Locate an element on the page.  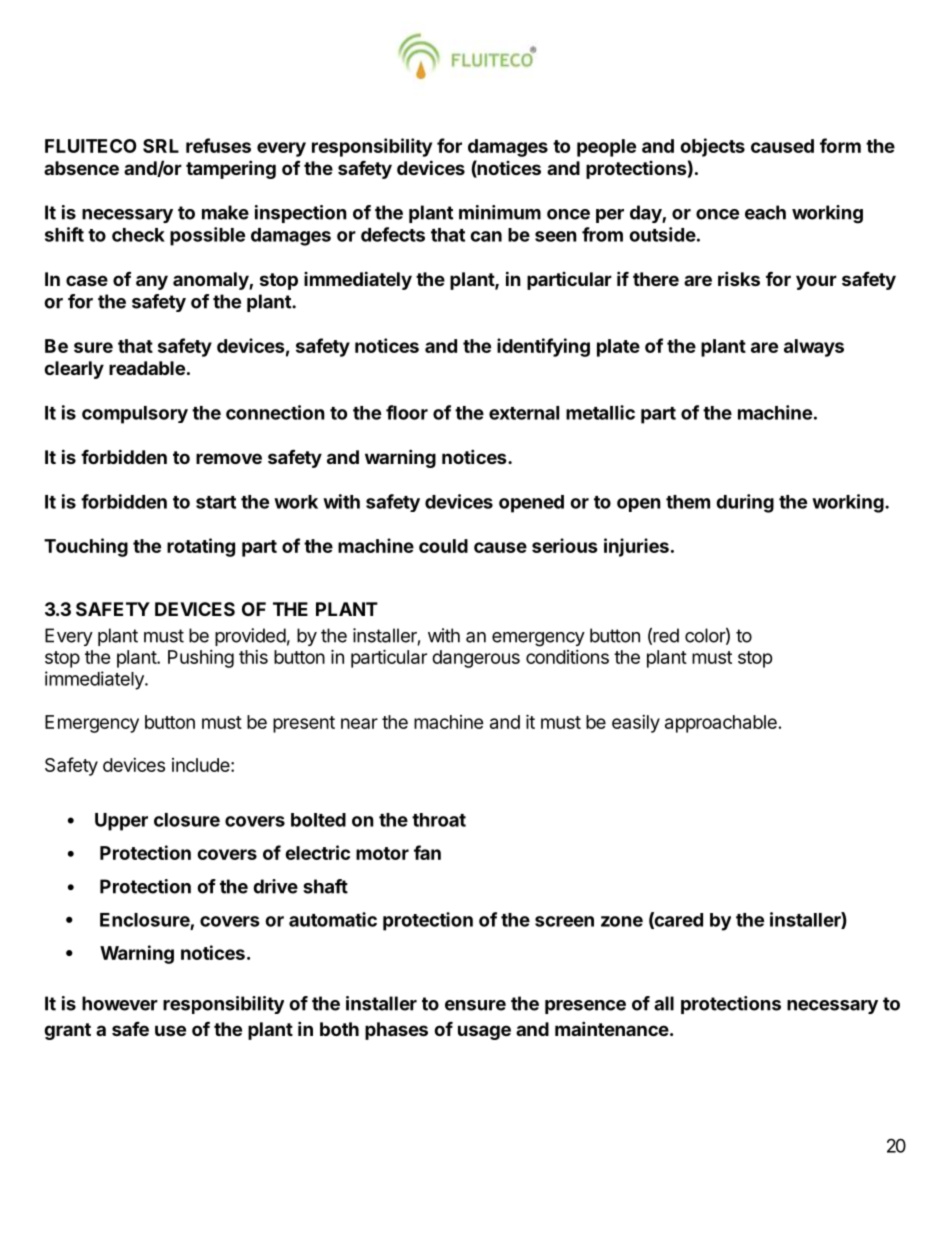
could is located at coordinates (443, 546).
